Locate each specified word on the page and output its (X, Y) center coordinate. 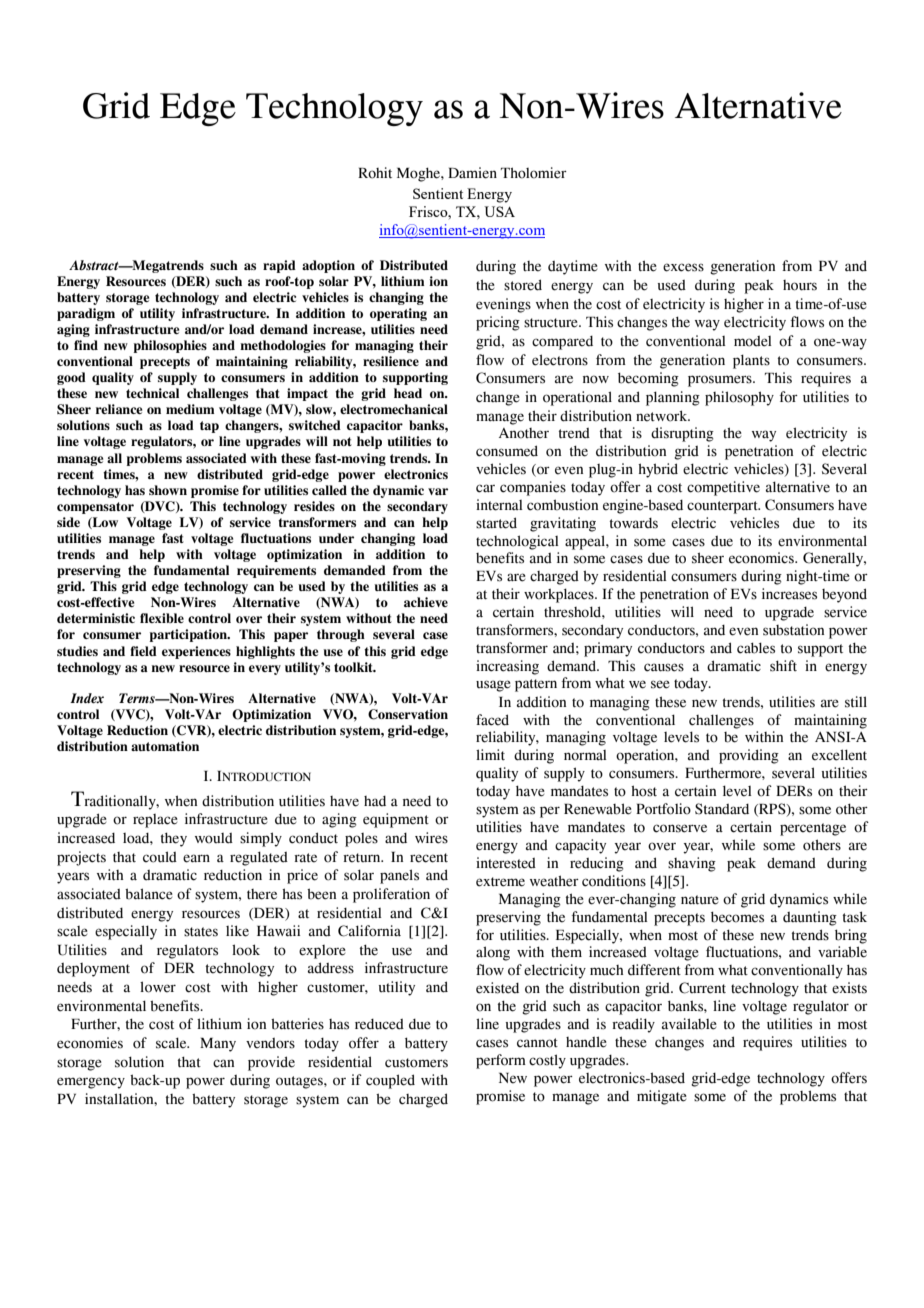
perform (501, 1061)
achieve (426, 602)
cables (756, 648)
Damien (472, 173)
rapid (279, 266)
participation (189, 635)
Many (218, 1045)
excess (683, 267)
